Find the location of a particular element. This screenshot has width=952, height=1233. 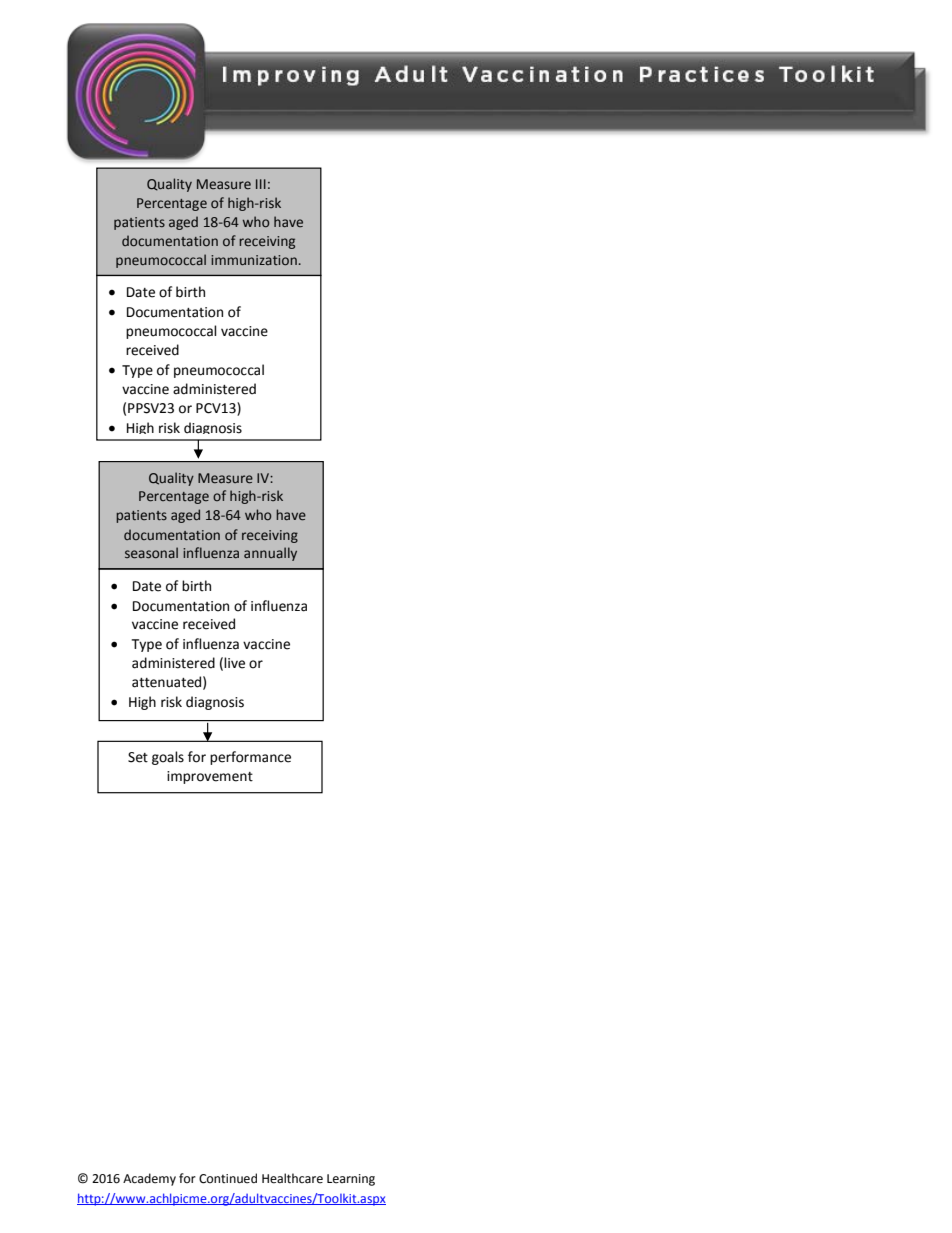

improvement is located at coordinates (210, 777).
